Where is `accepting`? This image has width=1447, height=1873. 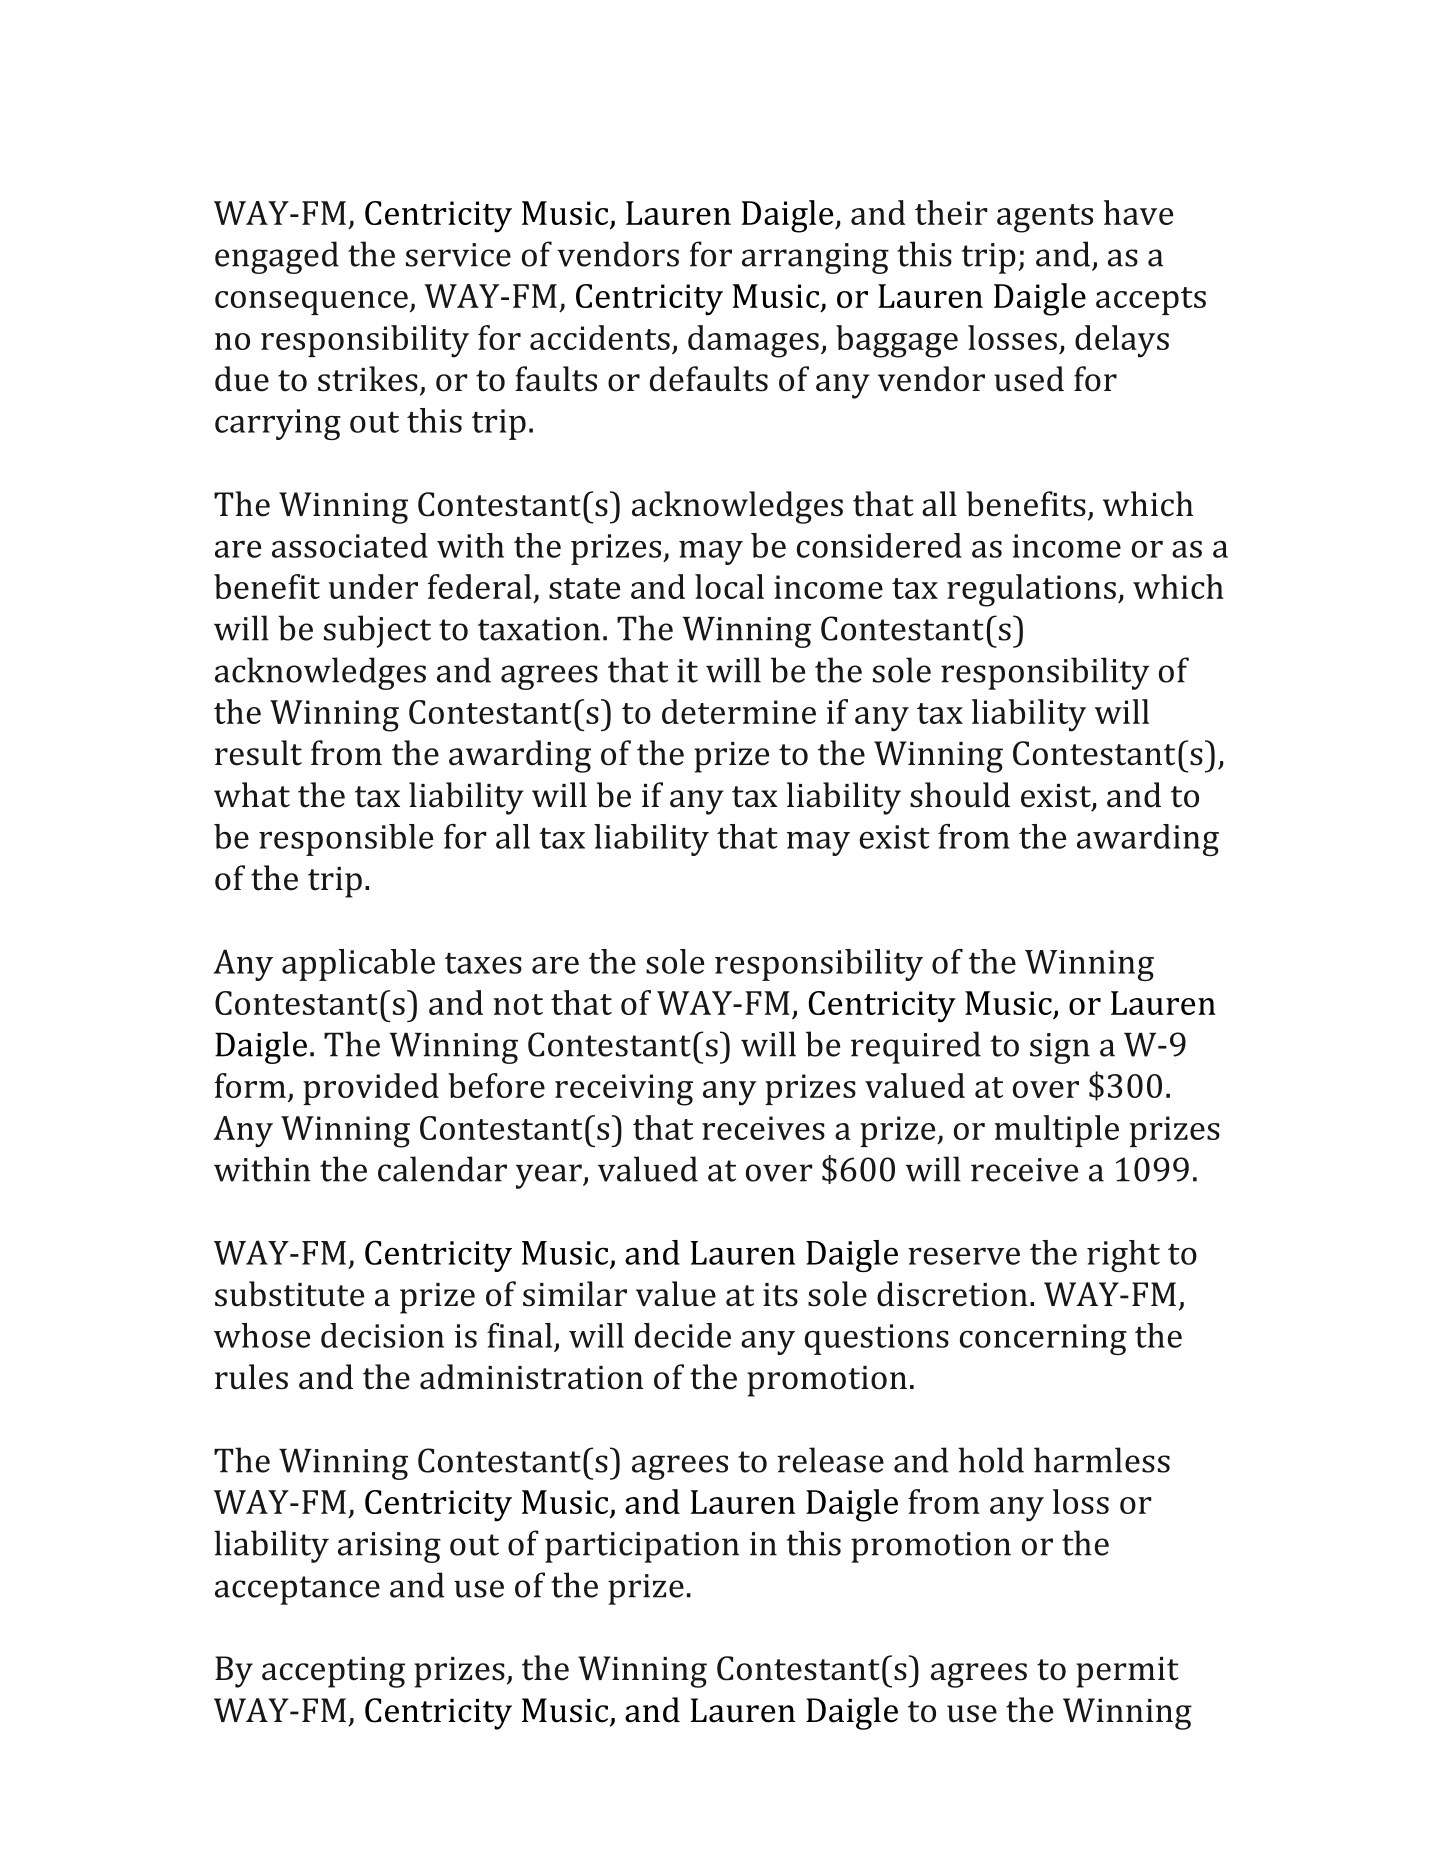
accepting is located at coordinates (333, 1672).
